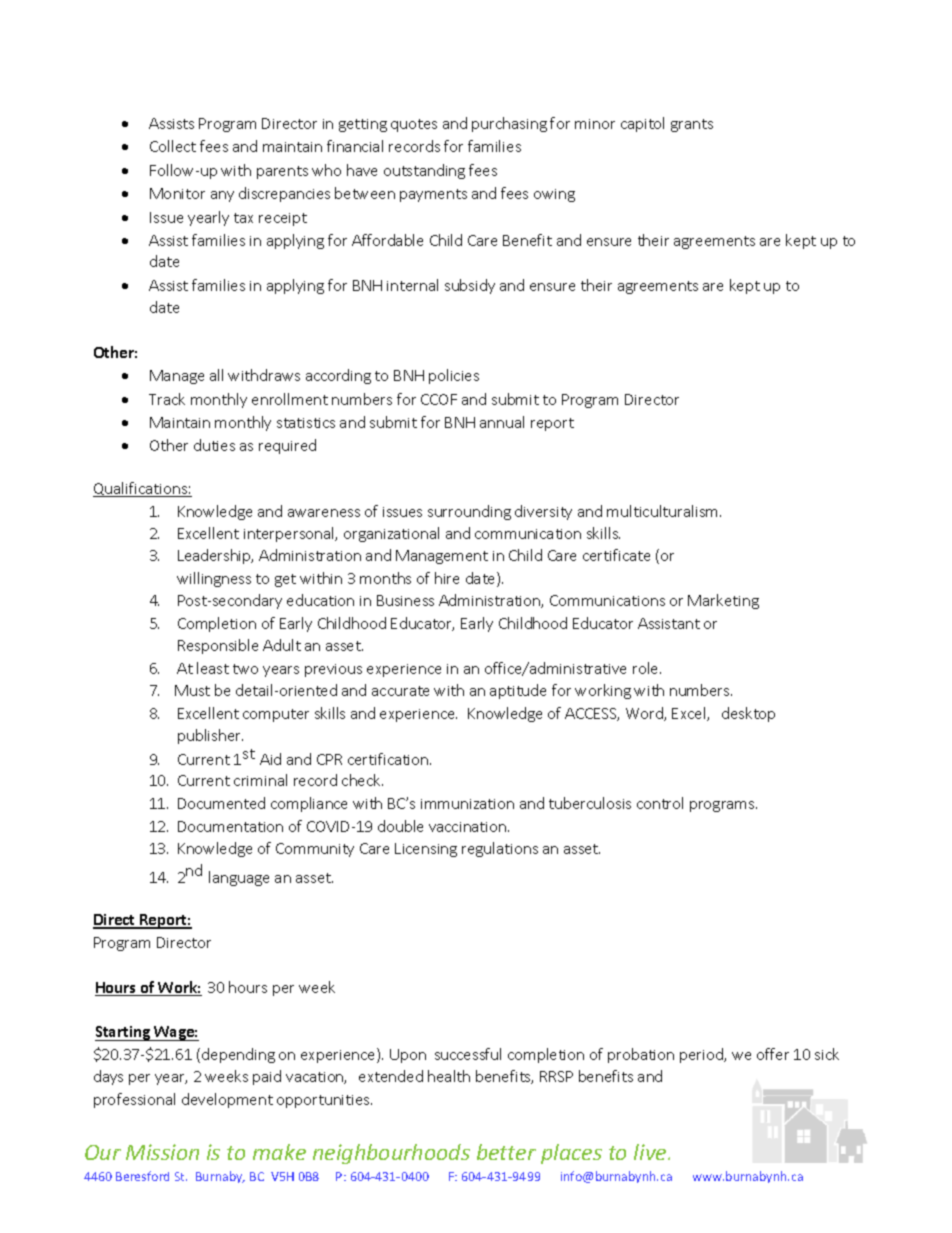 The width and height of the document is (952, 1233). I want to click on Responsible, so click(218, 646).
